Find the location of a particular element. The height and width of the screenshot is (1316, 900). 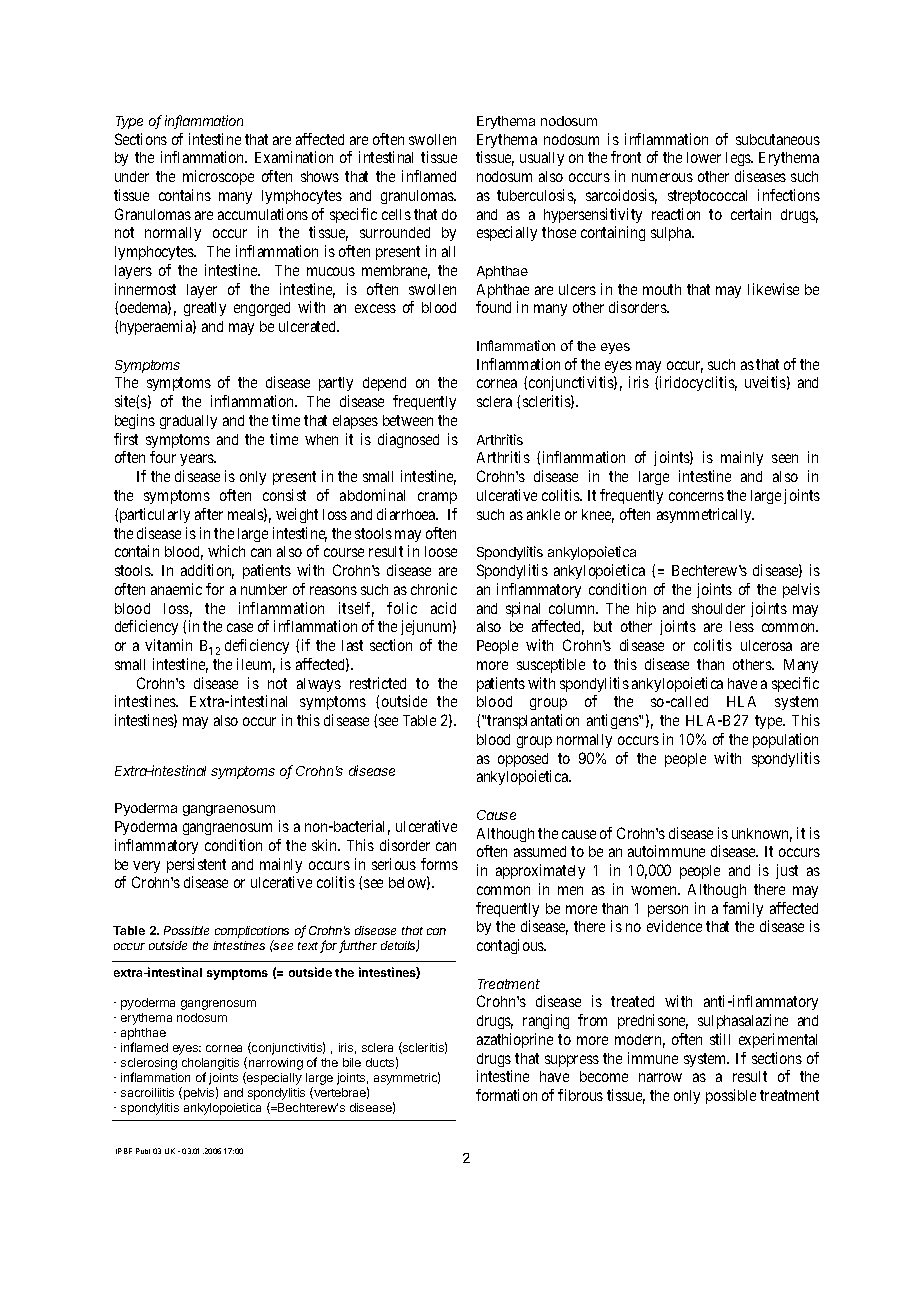

diarrhoea is located at coordinates (407, 514).
